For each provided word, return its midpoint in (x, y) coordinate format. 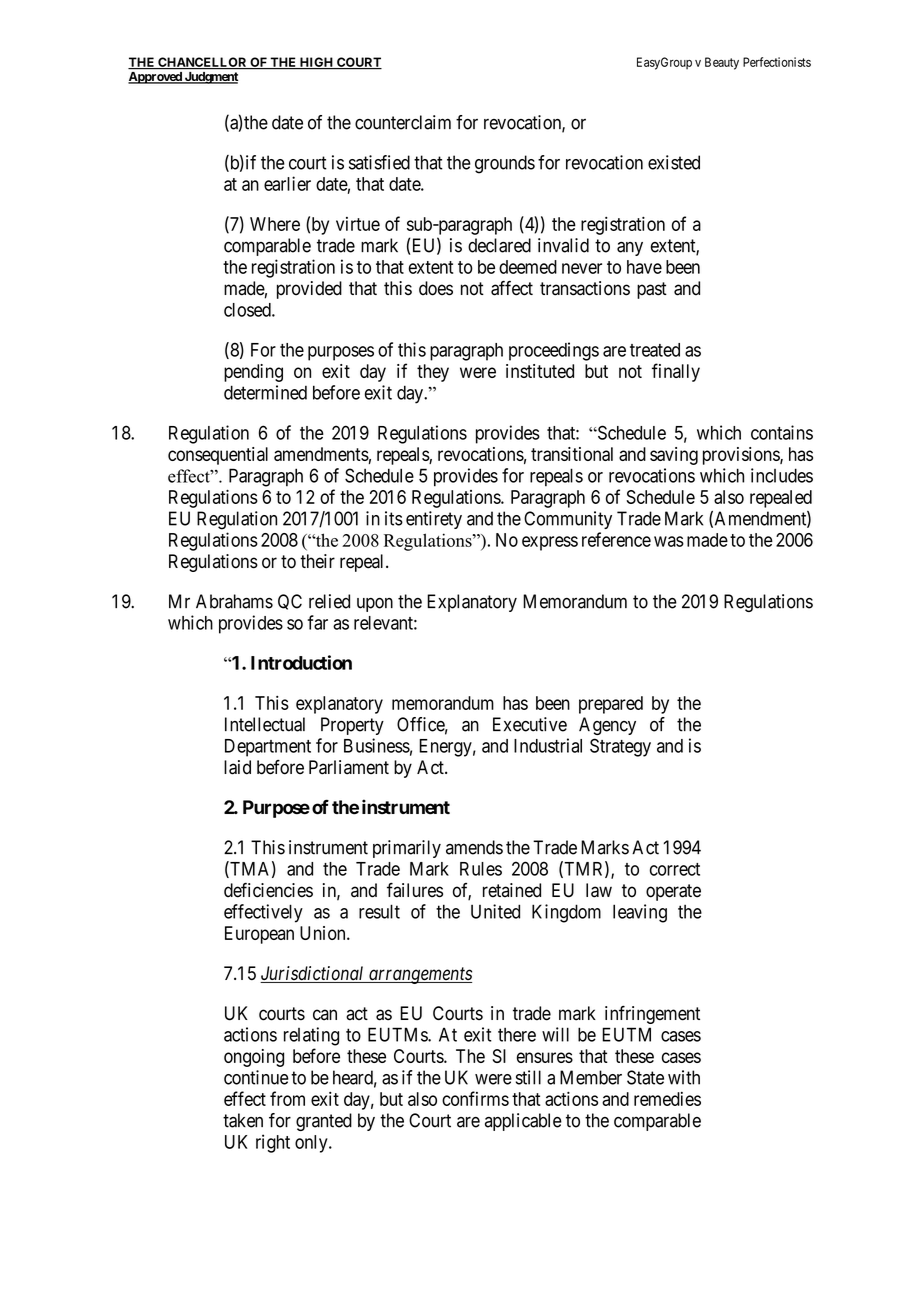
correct (675, 869)
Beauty (722, 63)
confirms (475, 1098)
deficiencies (268, 890)
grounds (505, 164)
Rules (481, 869)
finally (676, 372)
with (684, 1077)
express (550, 543)
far (318, 622)
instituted (540, 371)
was (669, 541)
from (287, 1098)
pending (253, 373)
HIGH (317, 63)
